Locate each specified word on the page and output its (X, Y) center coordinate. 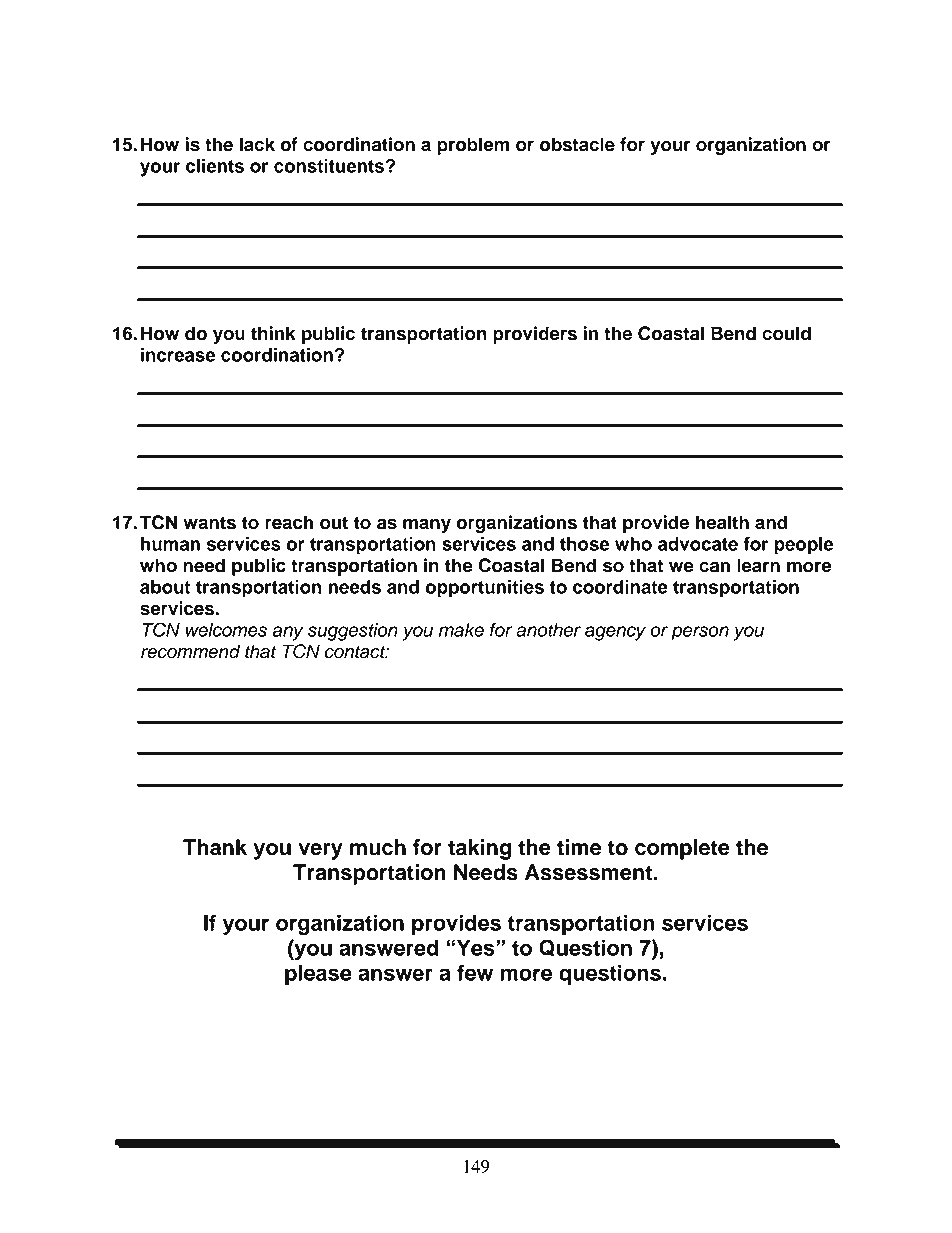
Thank (215, 847)
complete (682, 849)
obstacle (577, 144)
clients (215, 166)
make (461, 630)
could (786, 333)
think (273, 333)
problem (473, 146)
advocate (698, 544)
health (722, 522)
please (318, 975)
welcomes (226, 630)
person (700, 633)
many (427, 525)
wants (209, 523)
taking (479, 849)
